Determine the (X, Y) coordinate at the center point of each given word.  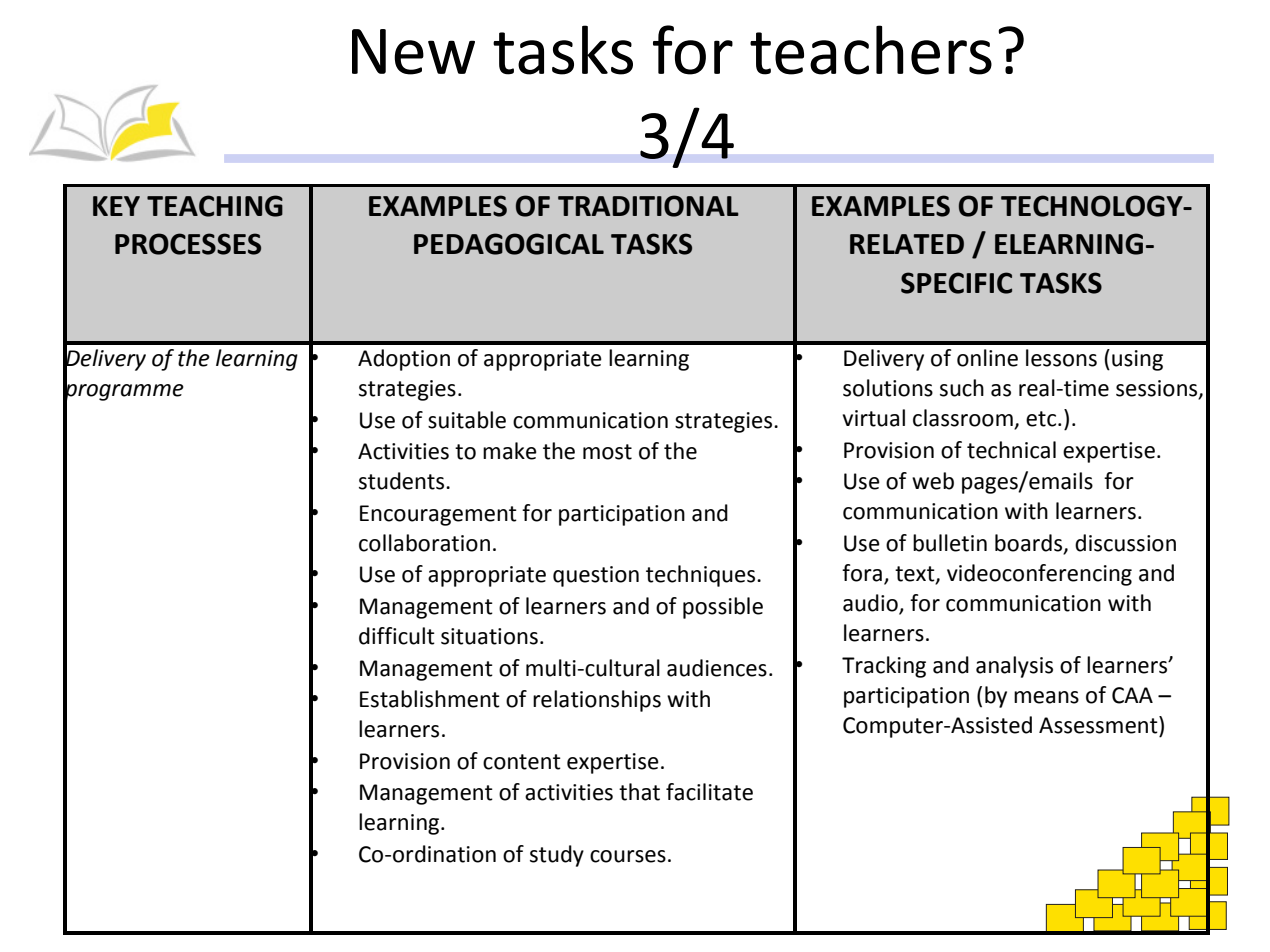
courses (628, 856)
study (557, 856)
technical (1011, 450)
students (403, 481)
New (413, 52)
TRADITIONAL (648, 206)
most (607, 452)
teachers (871, 50)
